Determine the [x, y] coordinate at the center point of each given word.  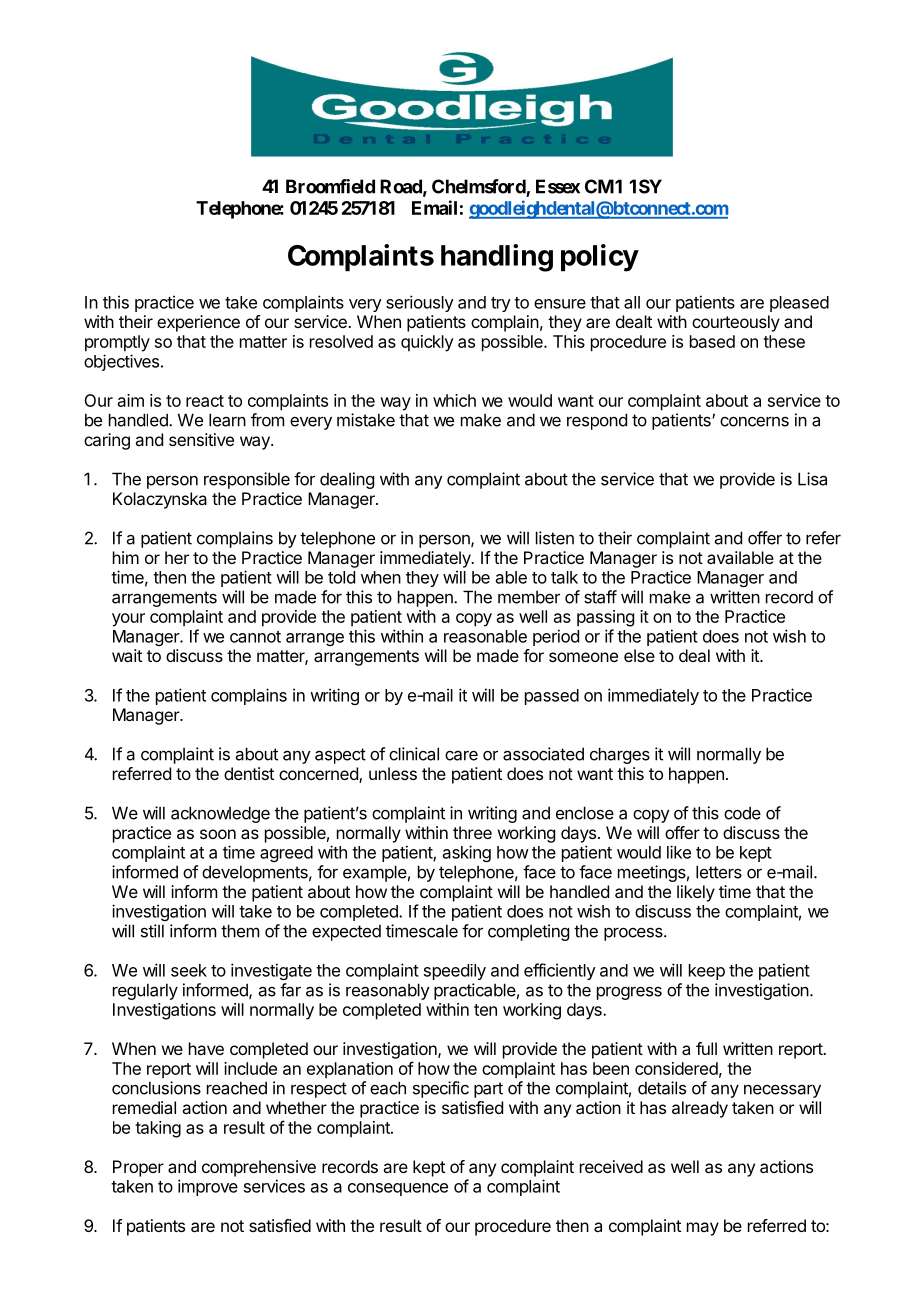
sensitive [201, 439]
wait [127, 655]
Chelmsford [479, 187]
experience [198, 323]
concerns [754, 421]
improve [208, 1187]
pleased [799, 304]
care [461, 756]
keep [707, 972]
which [454, 400]
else [639, 655]
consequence [398, 1189]
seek [189, 970]
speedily [455, 972]
